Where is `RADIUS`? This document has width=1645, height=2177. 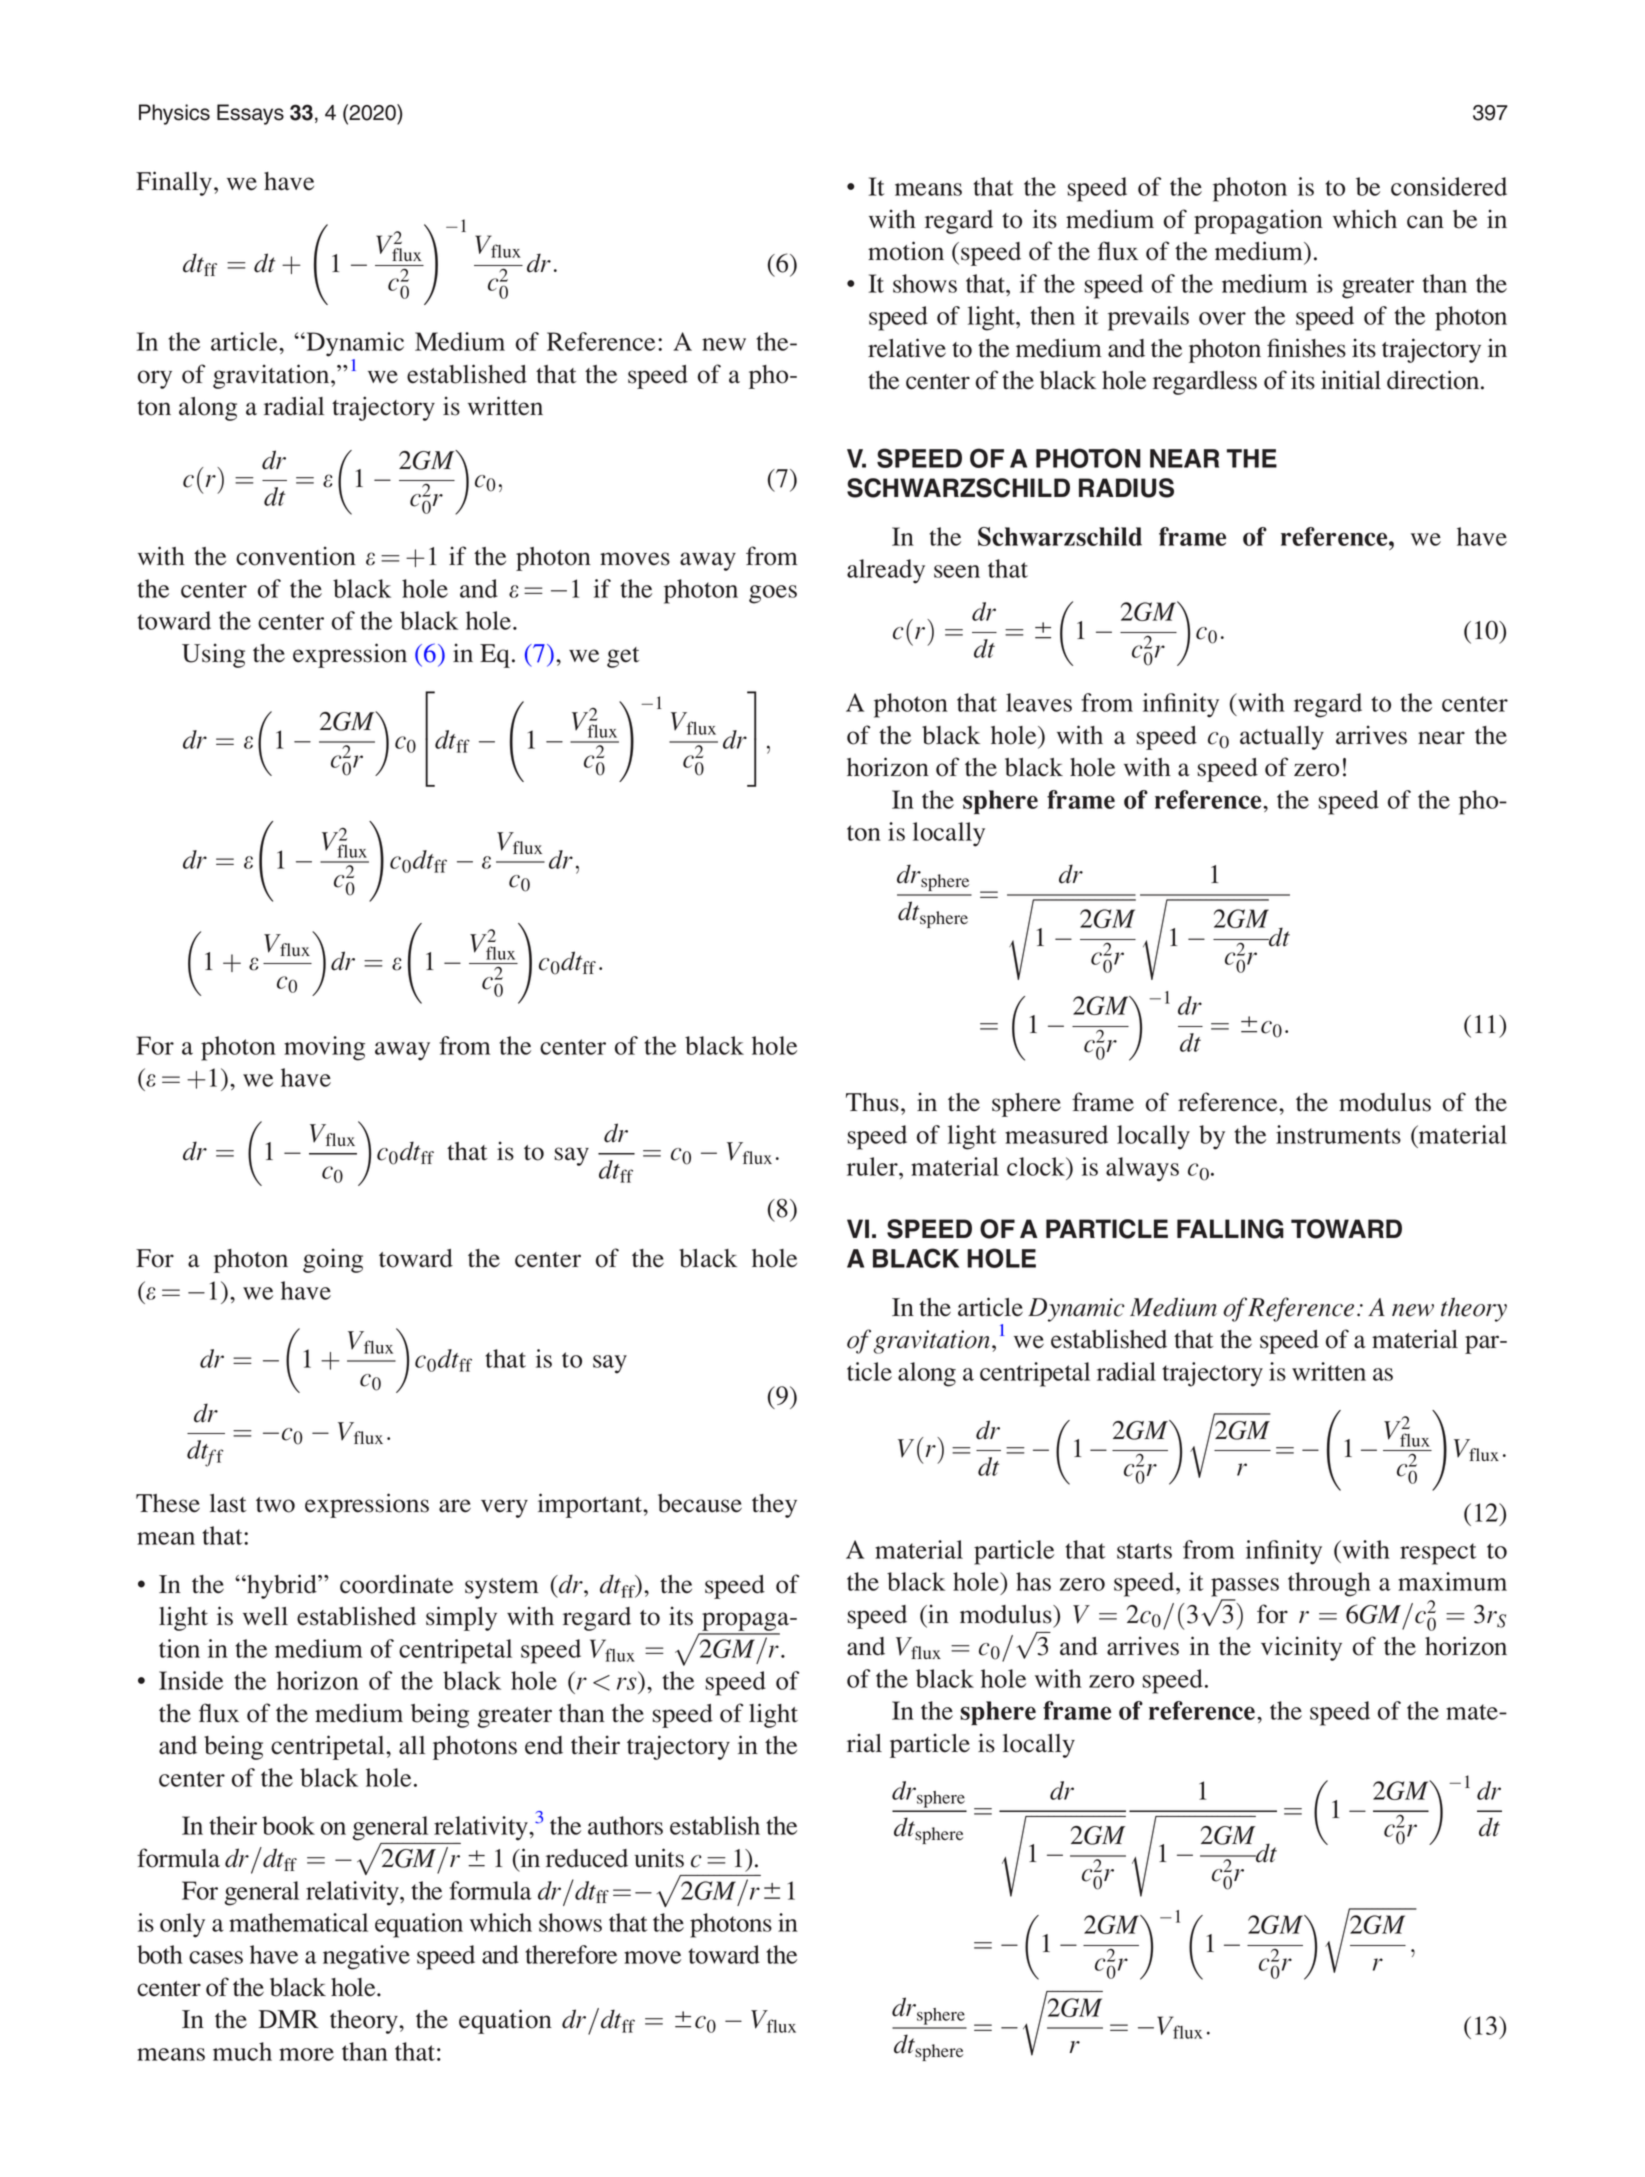 RADIUS is located at coordinates (1126, 488).
